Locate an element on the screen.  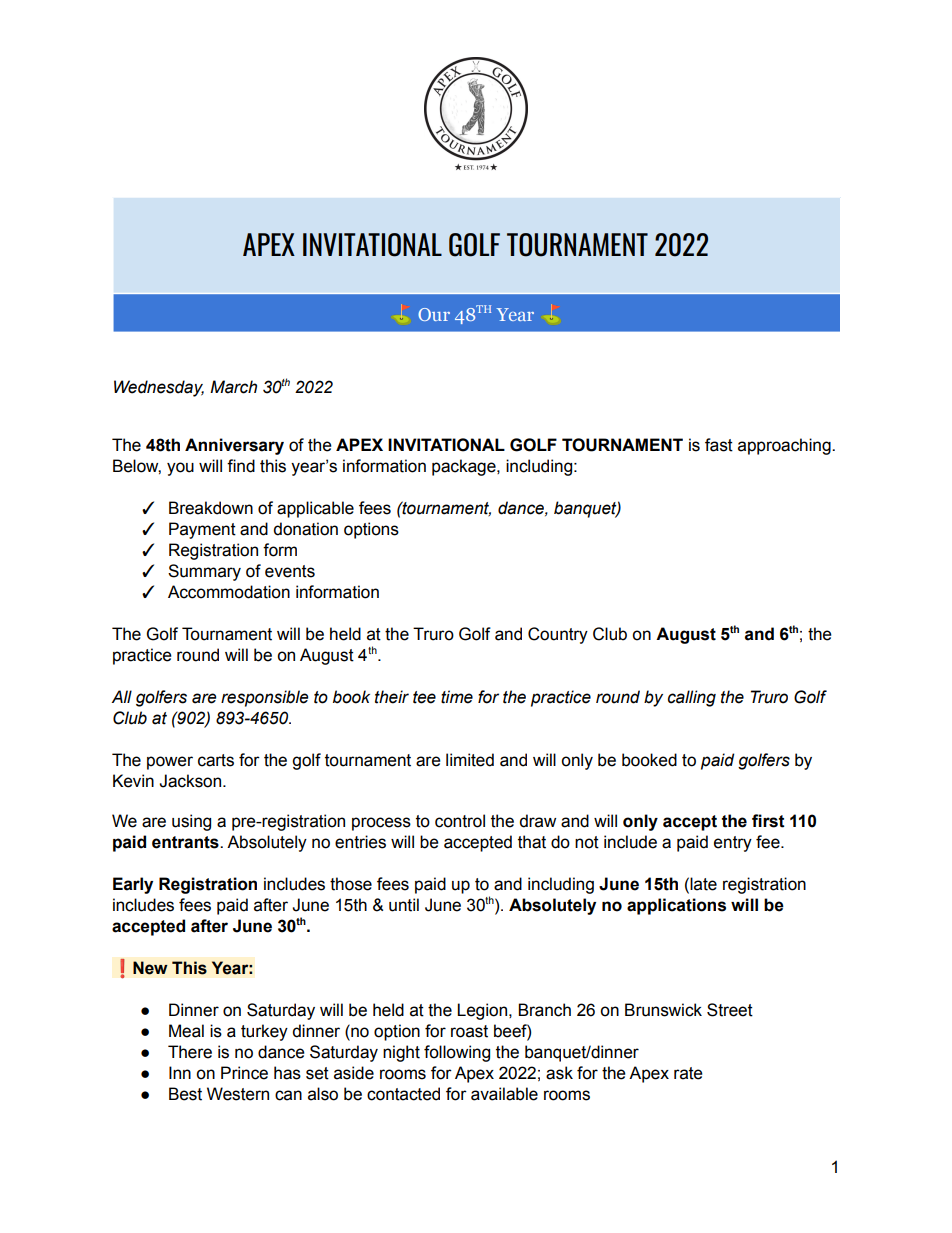
fast is located at coordinates (719, 445).
